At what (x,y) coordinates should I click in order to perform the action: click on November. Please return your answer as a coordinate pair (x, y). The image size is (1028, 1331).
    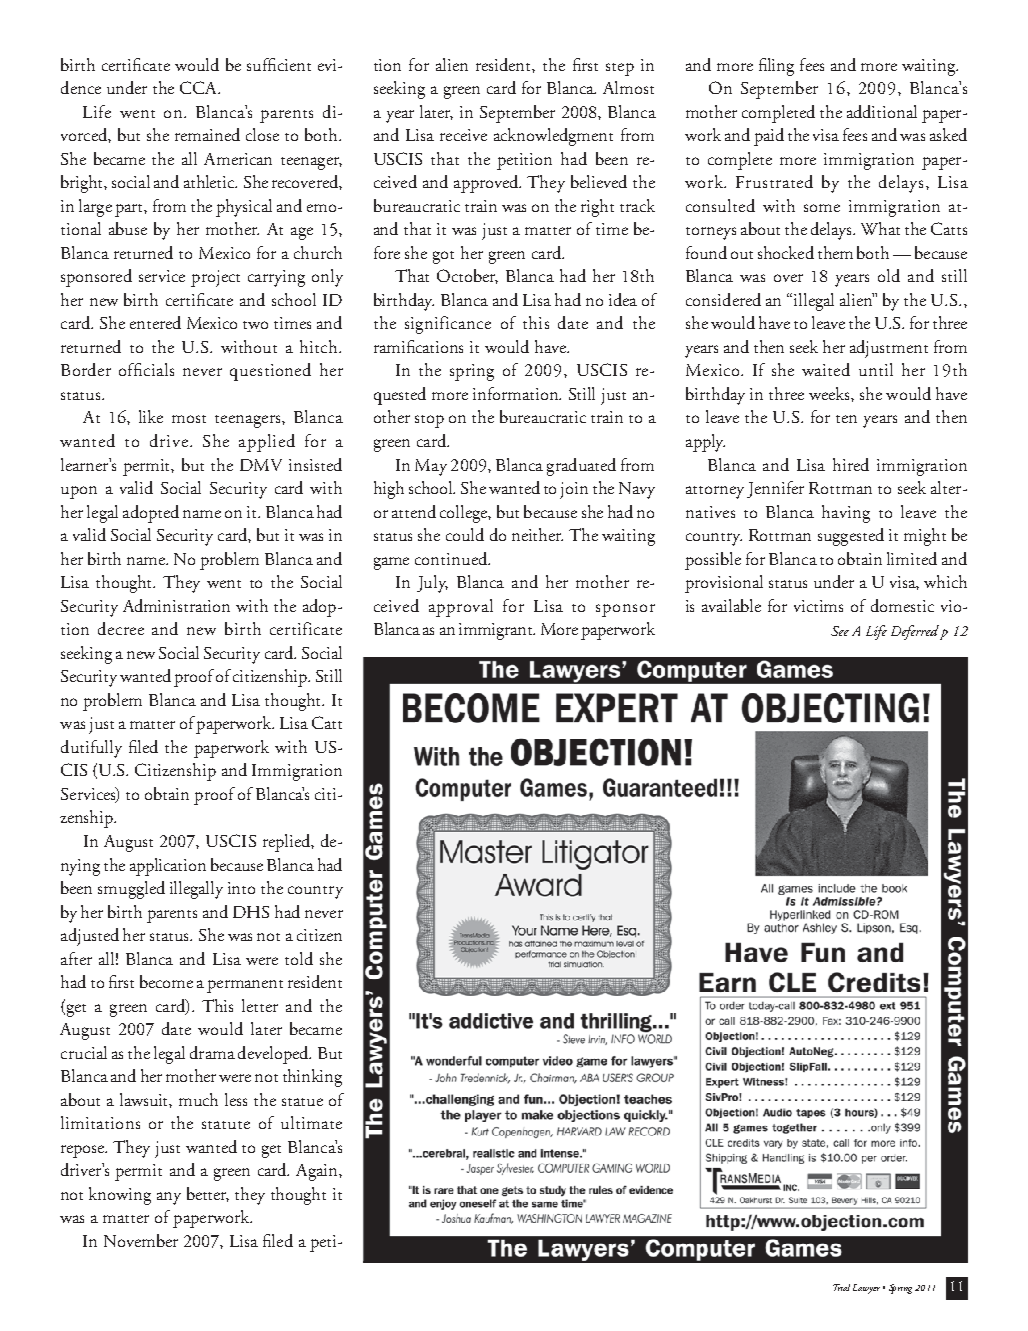
    Looking at the image, I should click on (141, 1240).
